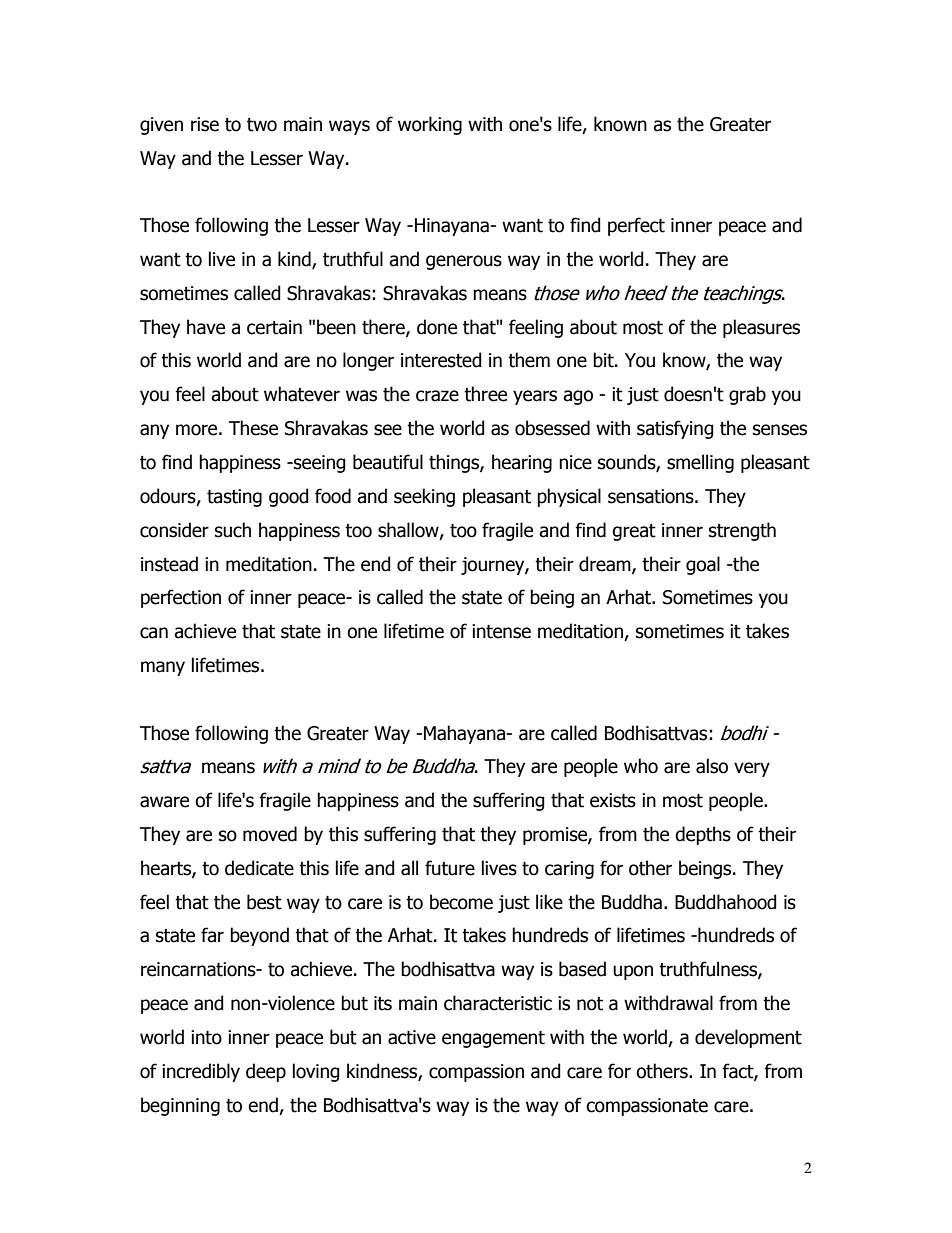 This screenshot has height=1233, width=952. What do you see at coordinates (450, 868) in the screenshot?
I see `future` at bounding box center [450, 868].
